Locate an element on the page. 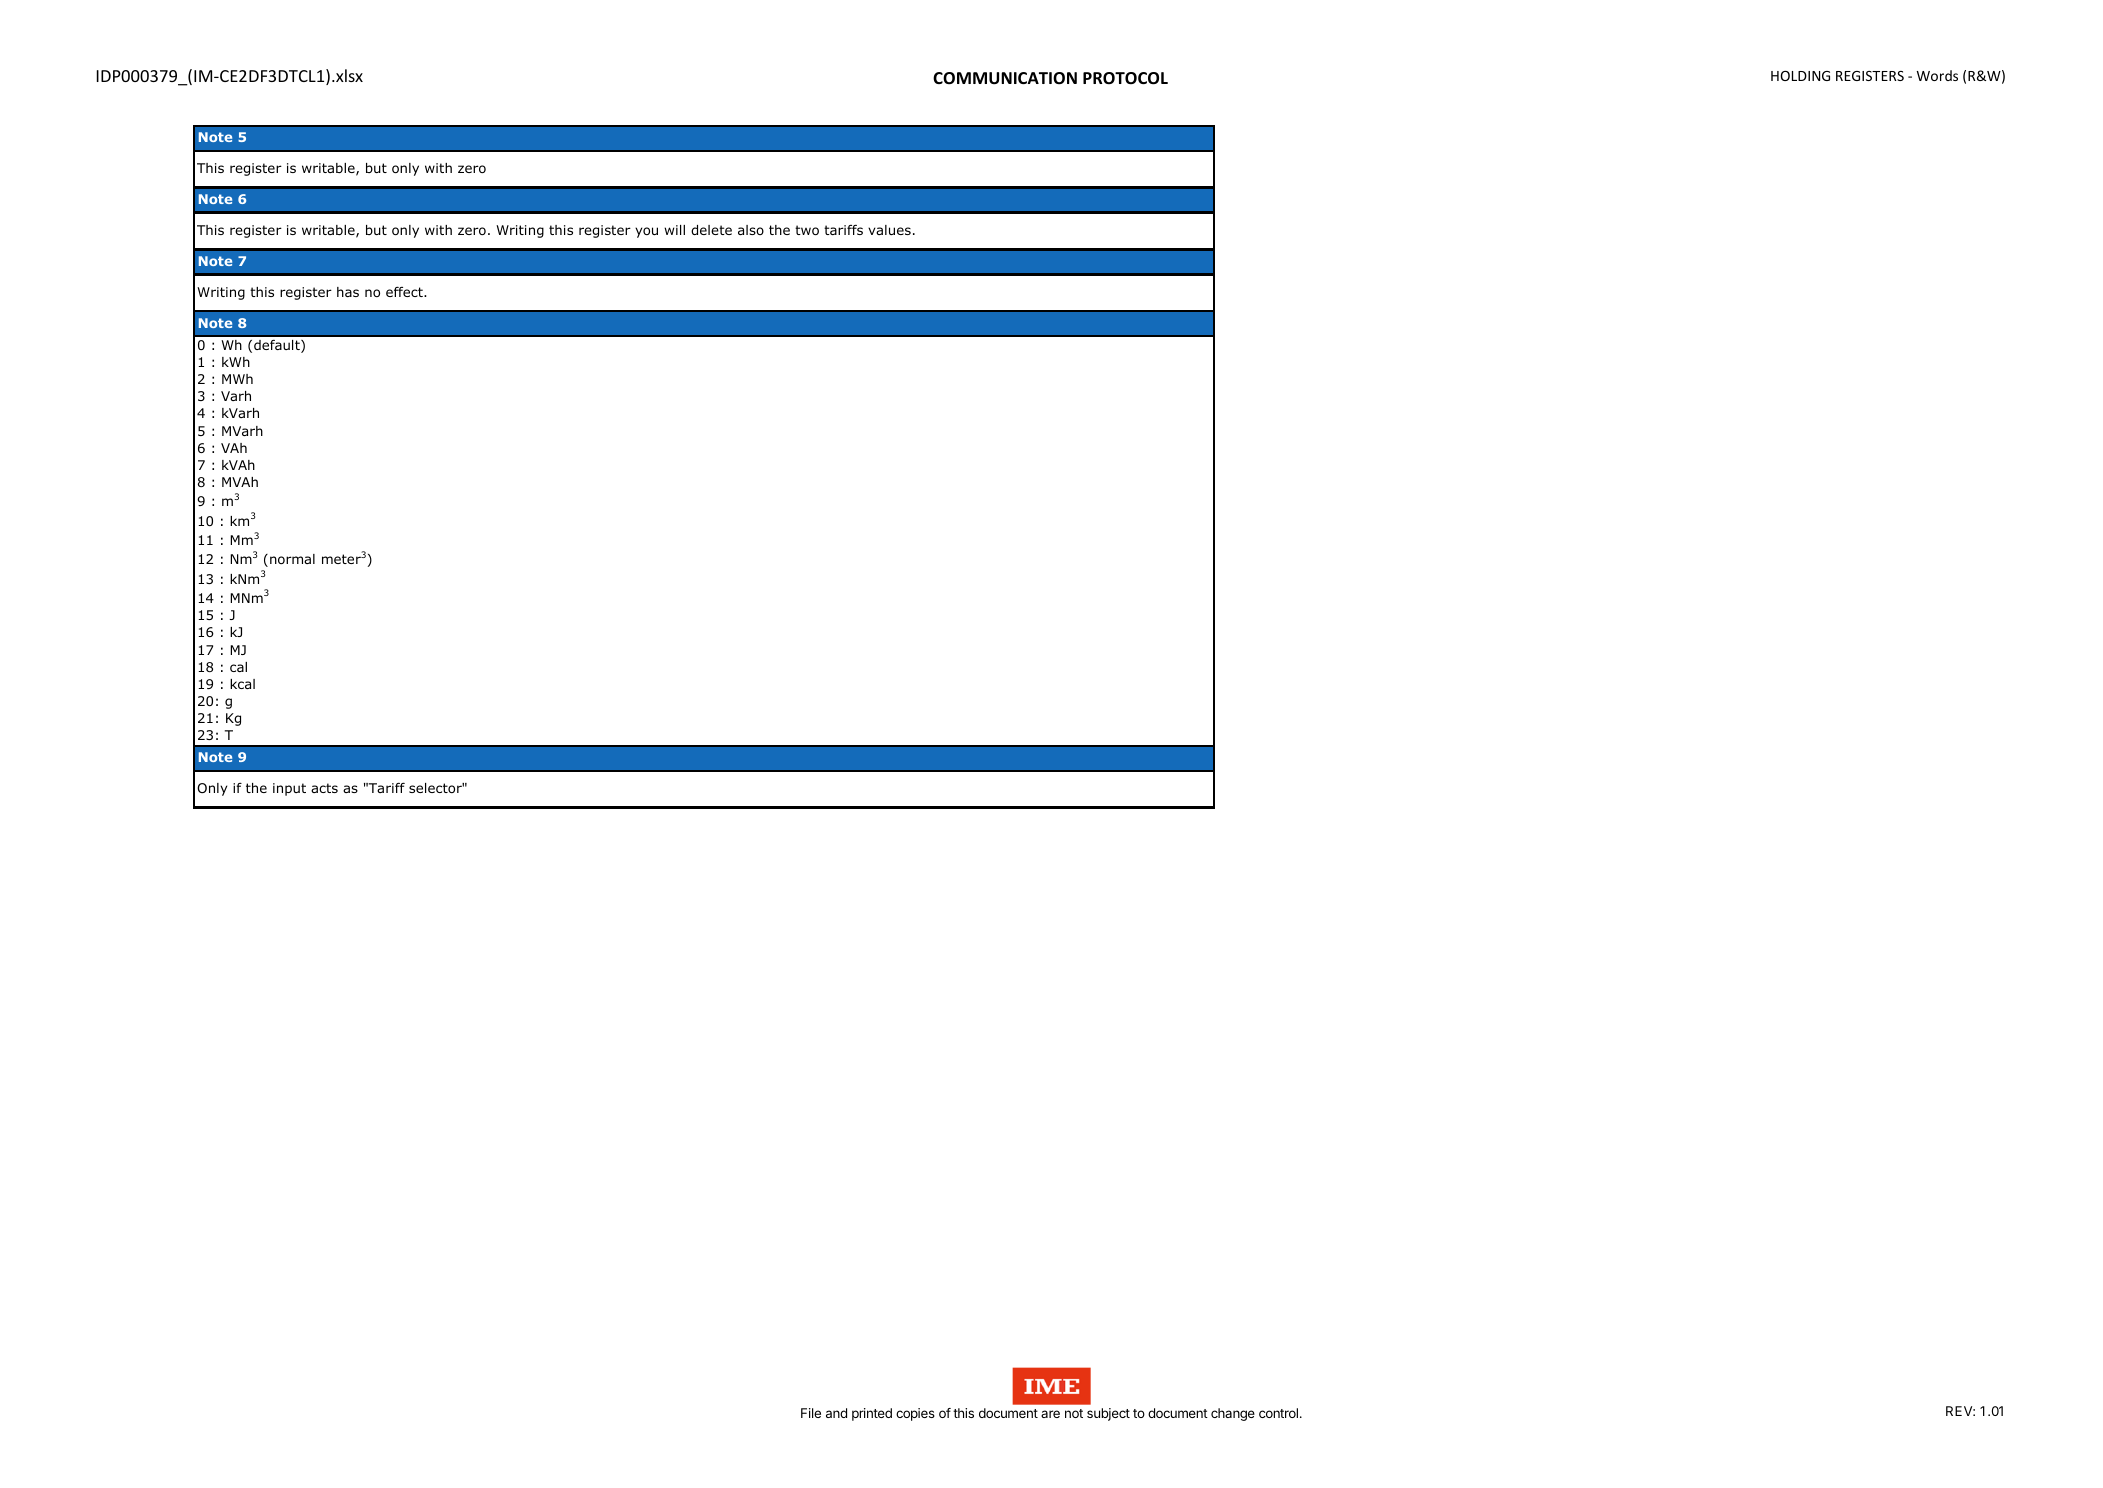 This page has height=1488, width=2103. you is located at coordinates (646, 232).
